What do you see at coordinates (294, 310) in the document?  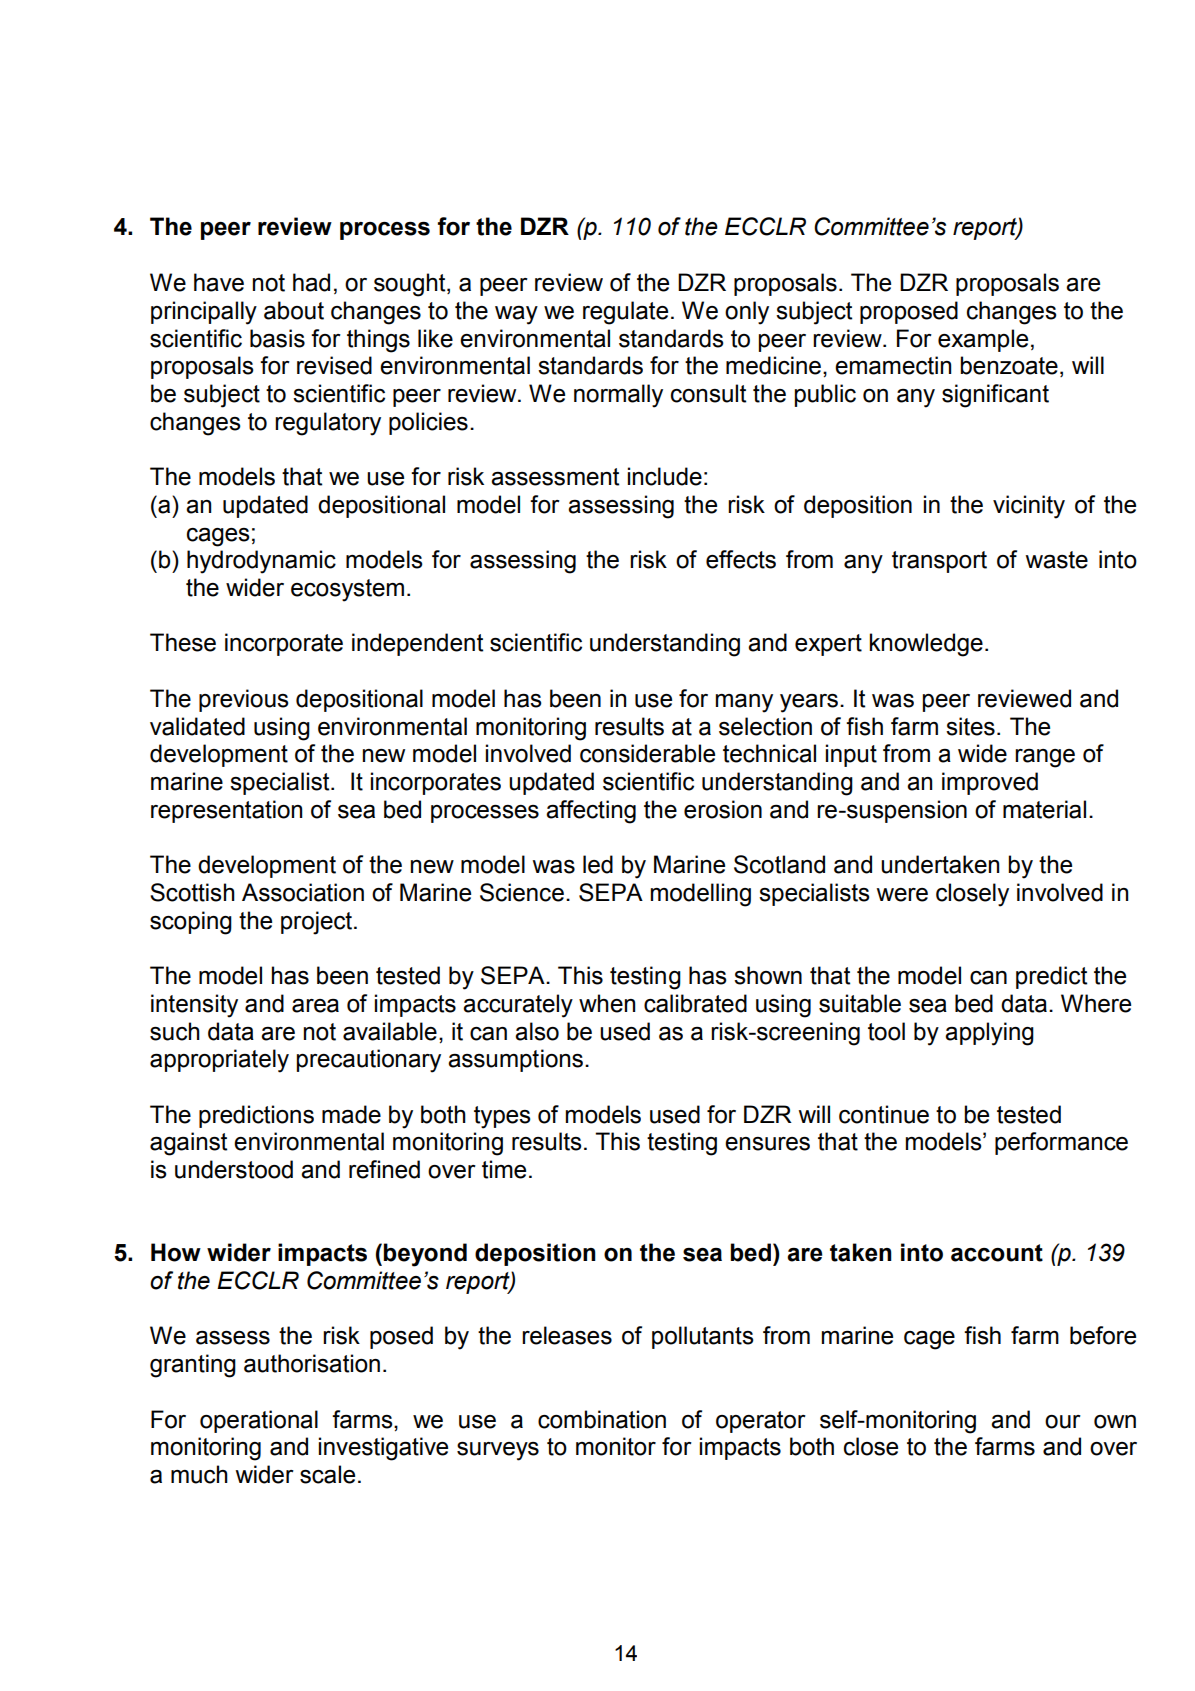 I see `about` at bounding box center [294, 310].
